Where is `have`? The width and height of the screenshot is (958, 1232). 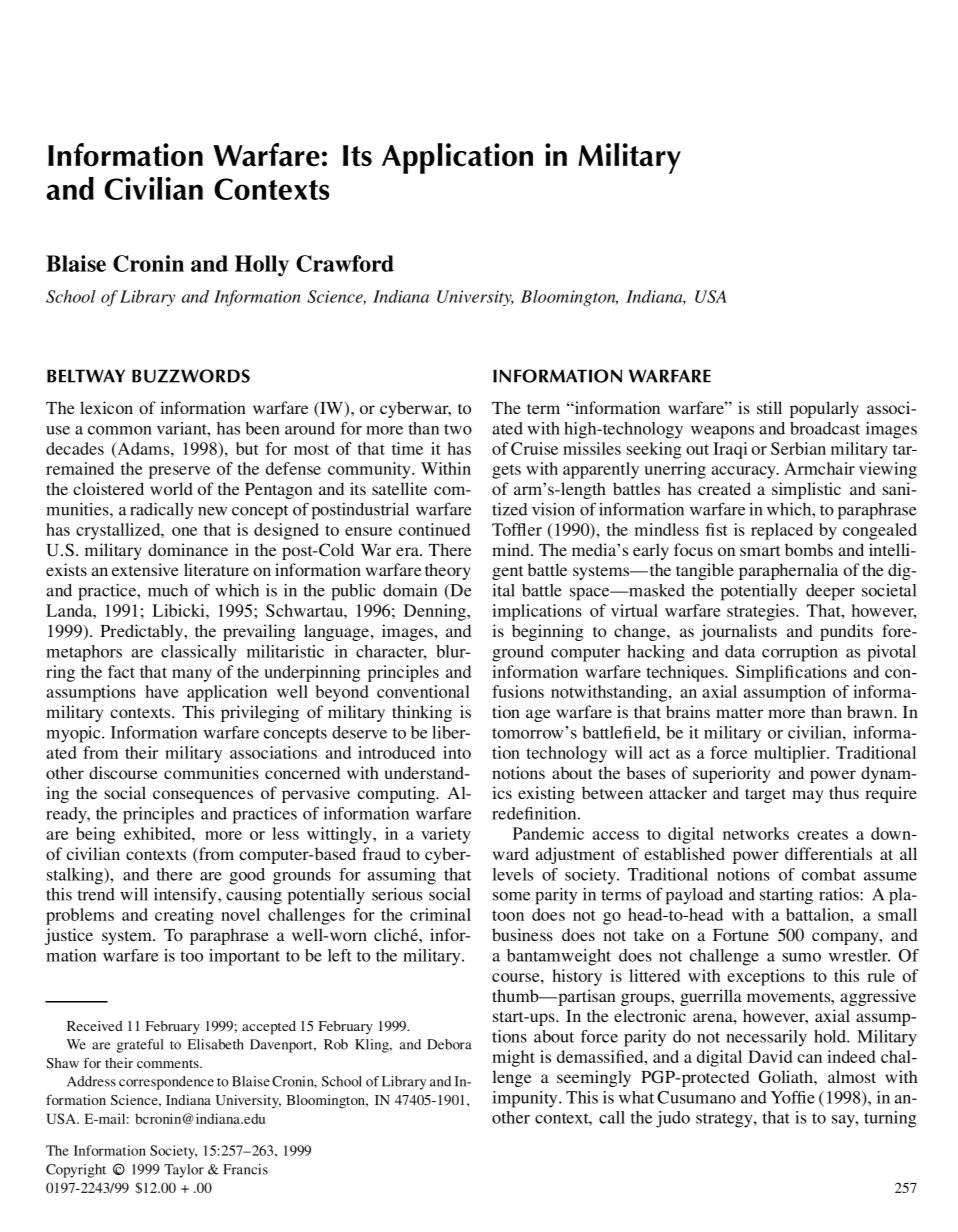
have is located at coordinates (162, 691).
